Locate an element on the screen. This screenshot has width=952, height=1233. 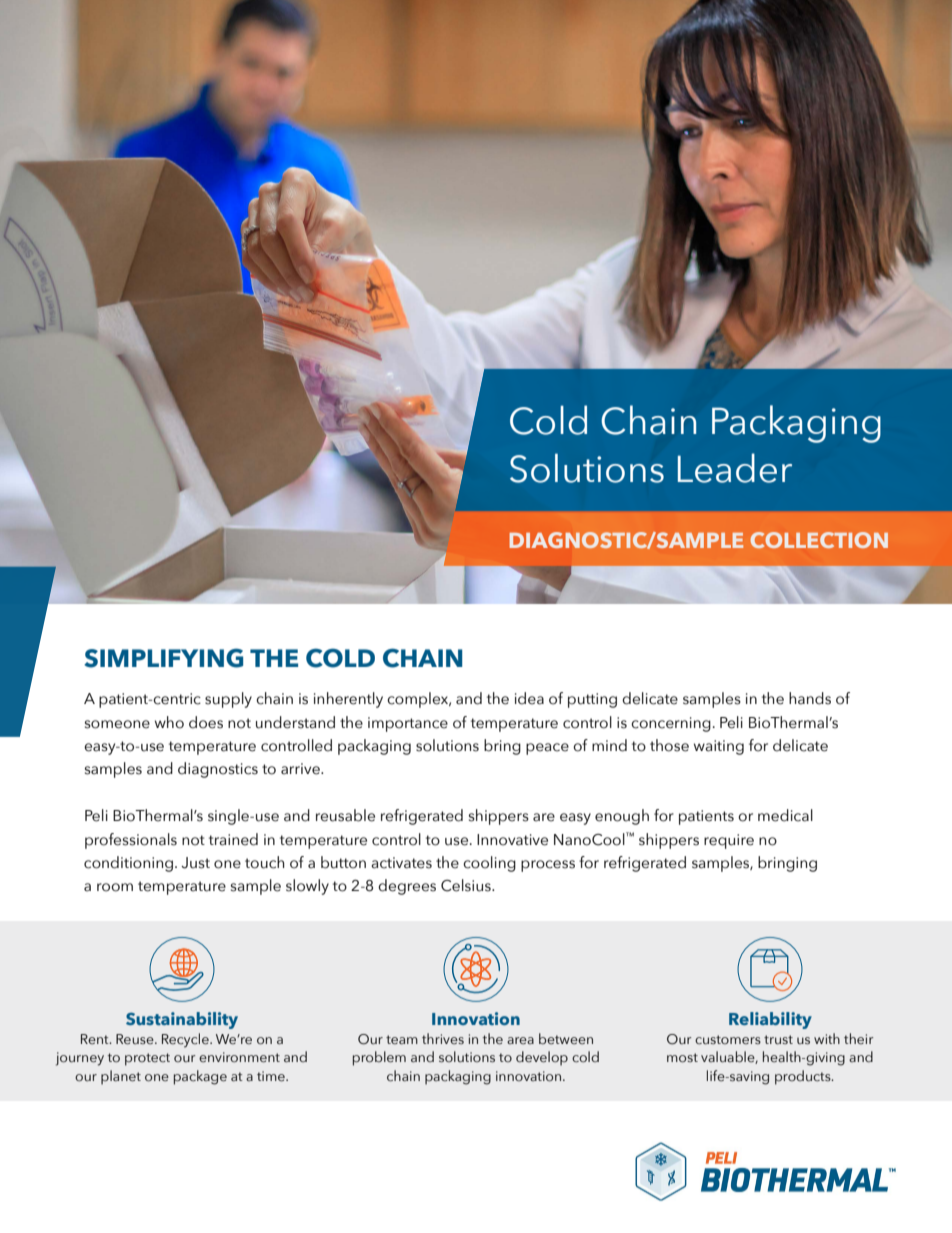
room is located at coordinates (115, 887).
